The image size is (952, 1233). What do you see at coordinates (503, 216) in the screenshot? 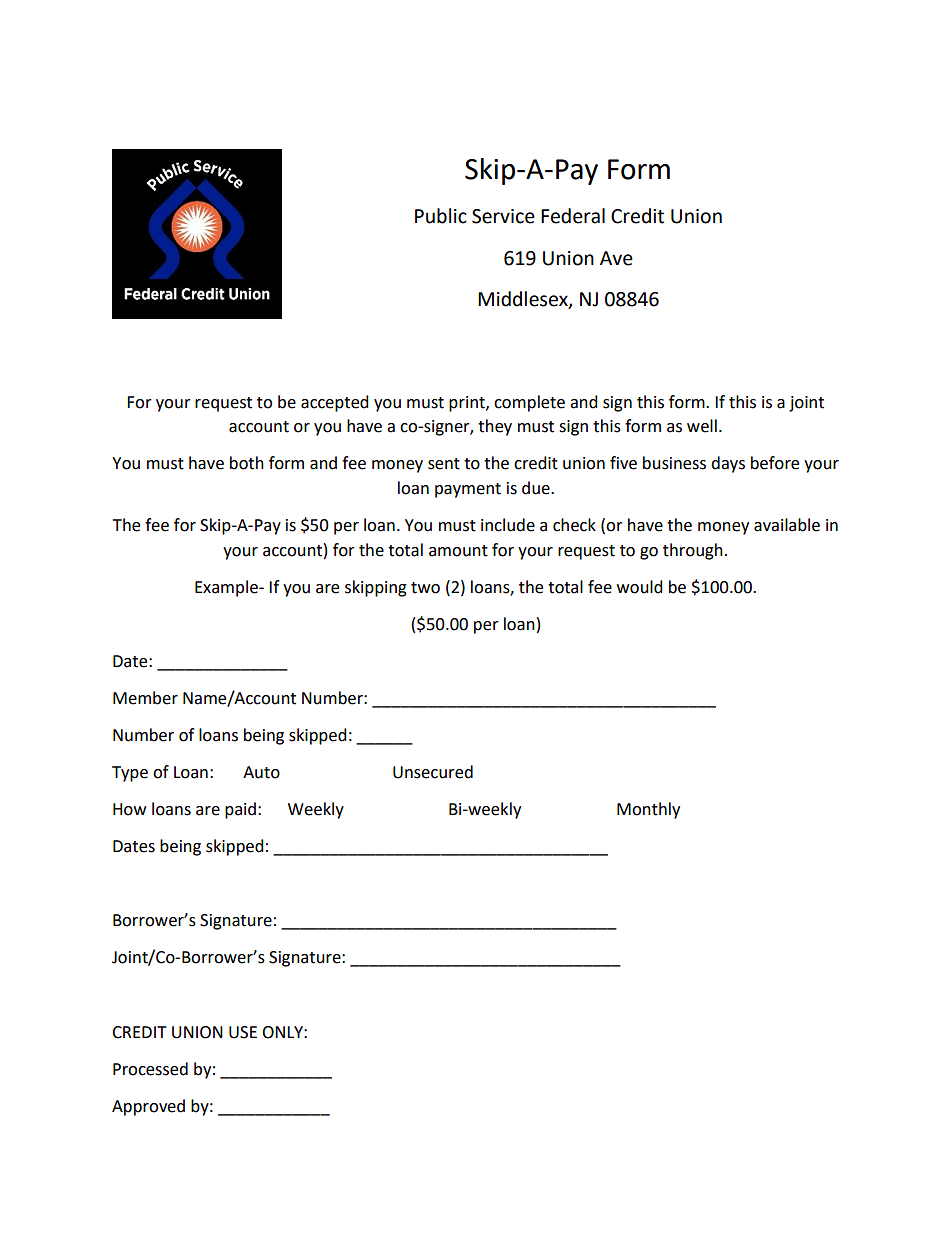
I see `Service` at bounding box center [503, 216].
